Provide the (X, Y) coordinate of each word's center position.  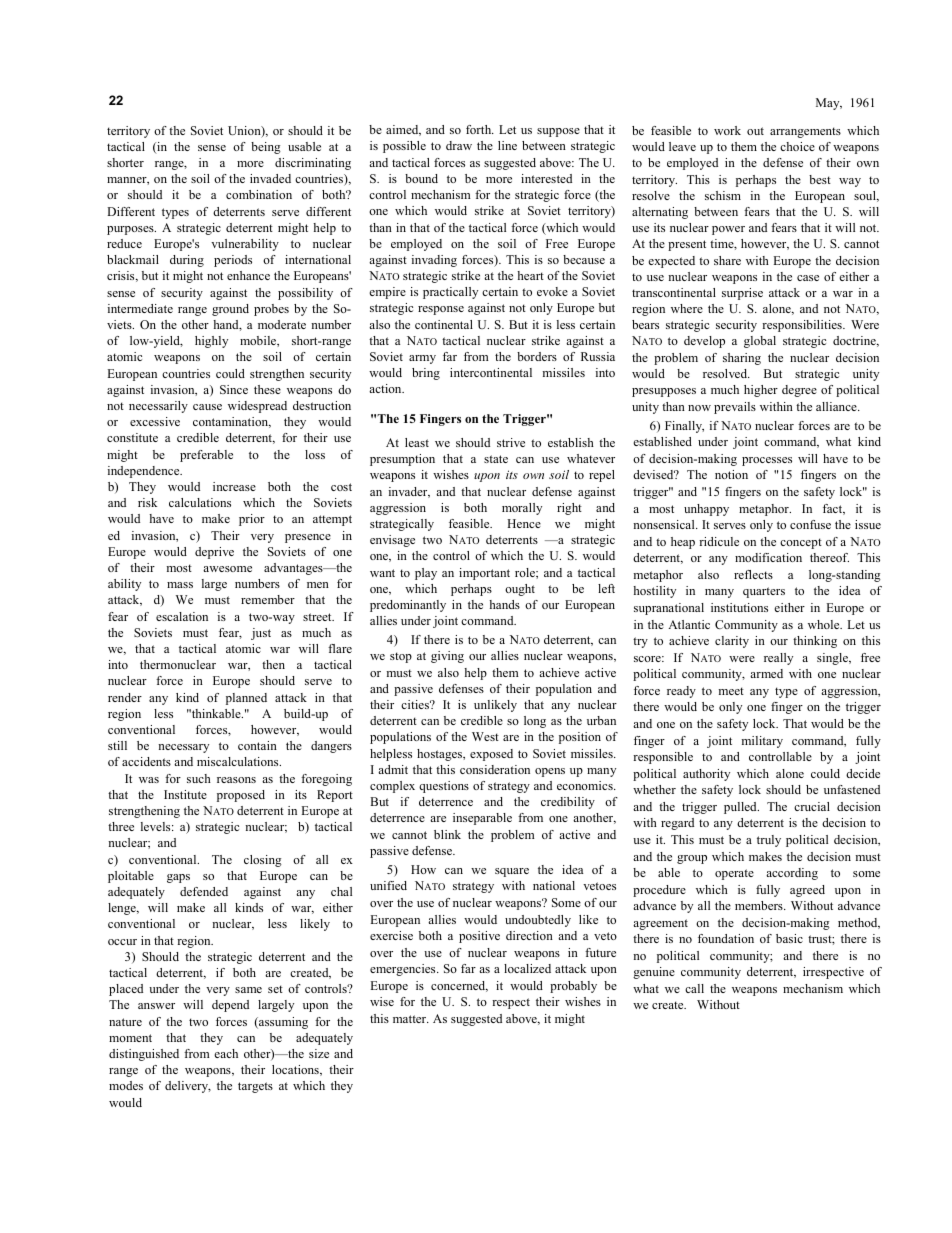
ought (520, 590)
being (266, 148)
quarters (764, 592)
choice (797, 146)
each (226, 1053)
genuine (654, 973)
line (507, 145)
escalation (182, 616)
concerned (459, 986)
